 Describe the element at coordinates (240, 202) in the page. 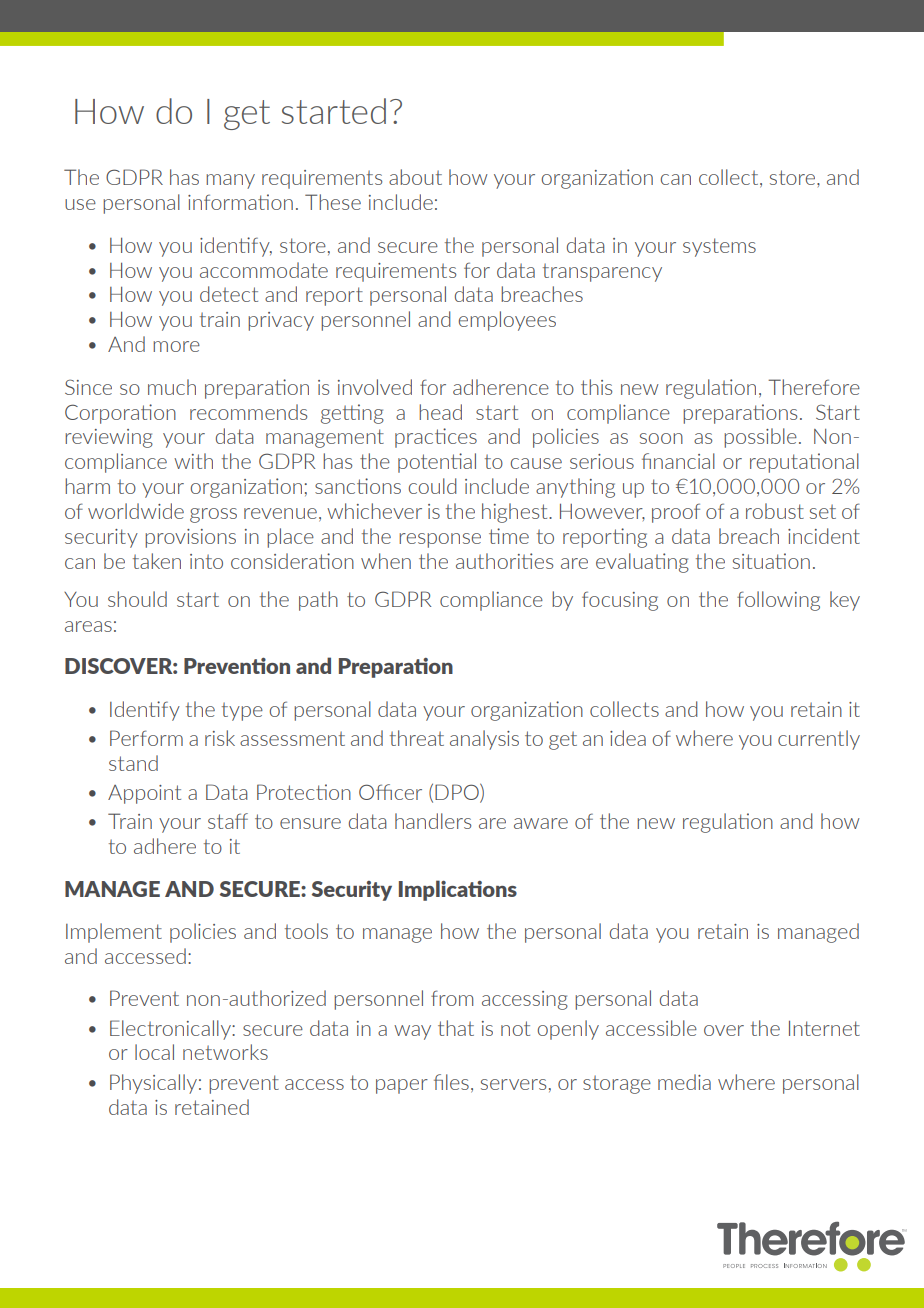

I see `information` at that location.
